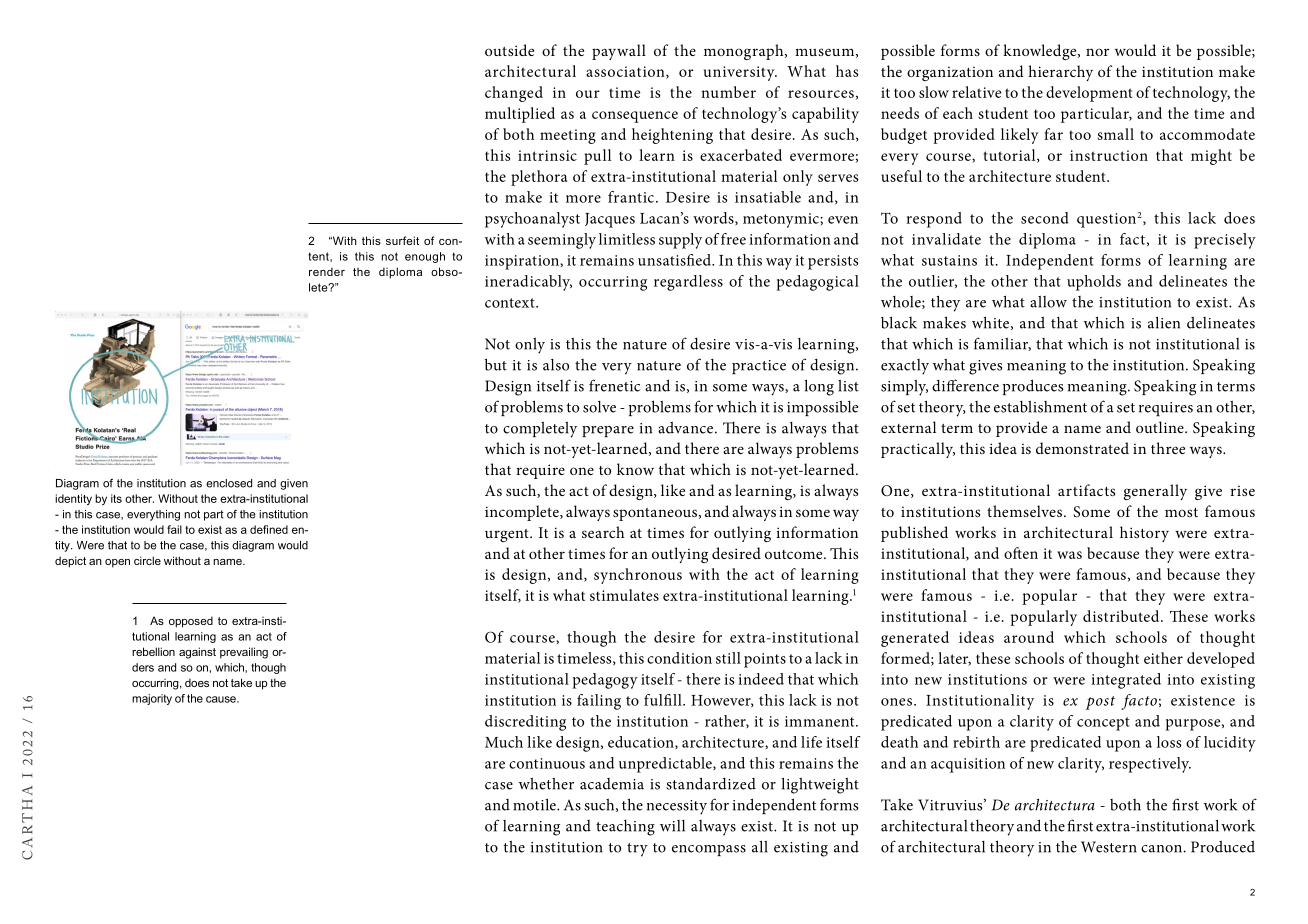 The height and width of the page is (924, 1308). What do you see at coordinates (535, 804) in the page?
I see `motile` at bounding box center [535, 804].
